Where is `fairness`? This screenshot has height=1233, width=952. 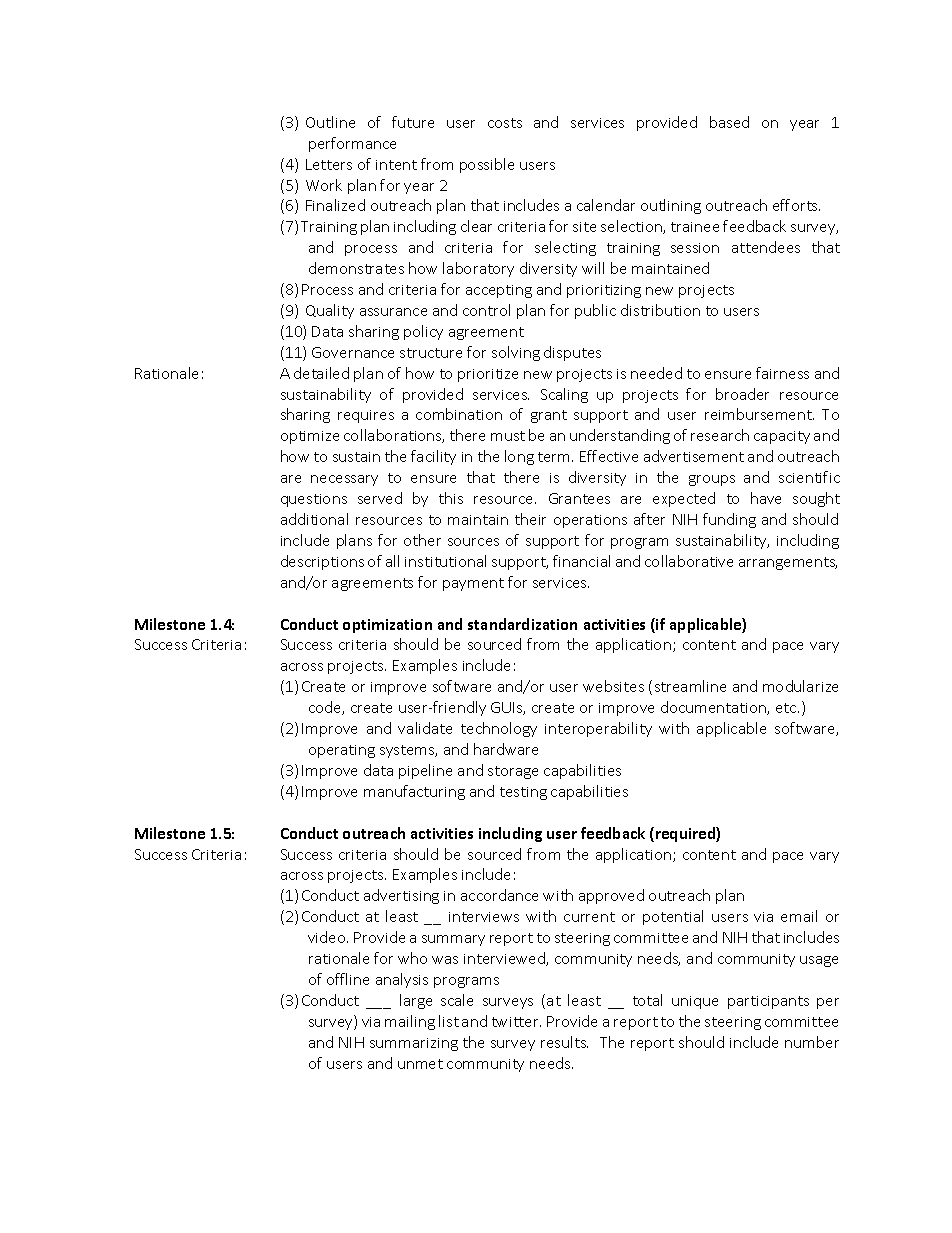
fairness is located at coordinates (782, 373).
